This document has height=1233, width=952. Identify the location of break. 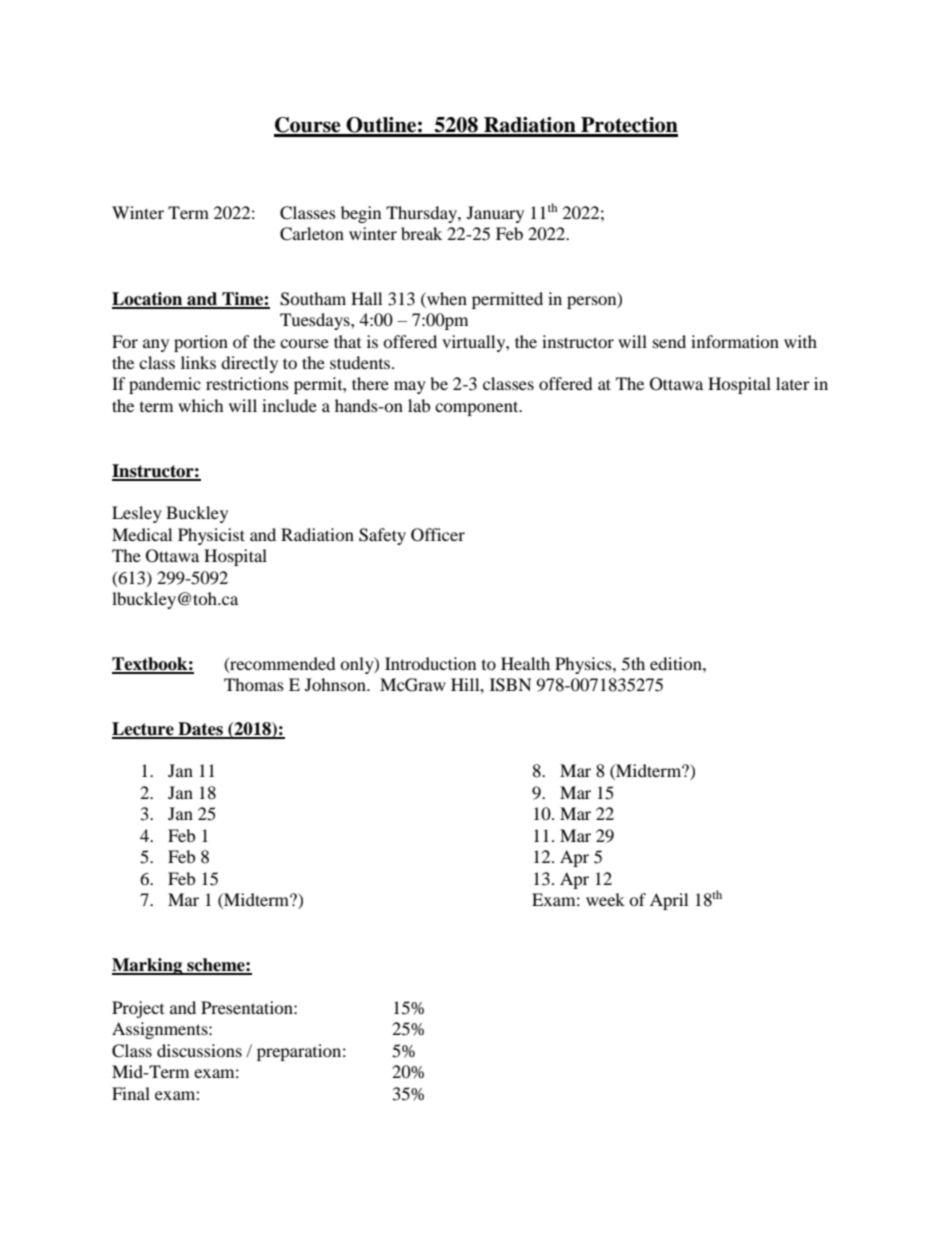
(421, 233).
